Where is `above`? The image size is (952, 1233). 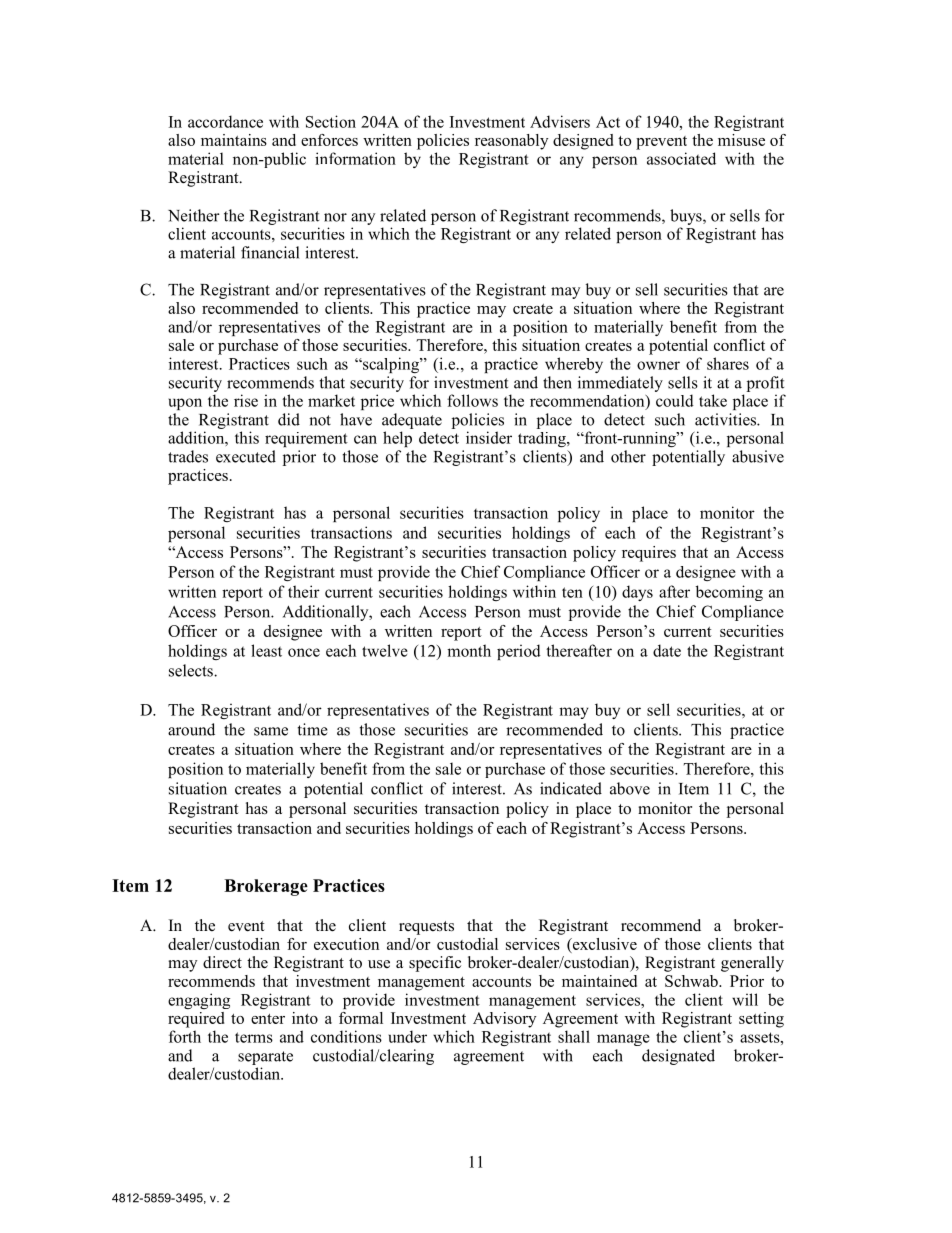 above is located at coordinates (630, 788).
